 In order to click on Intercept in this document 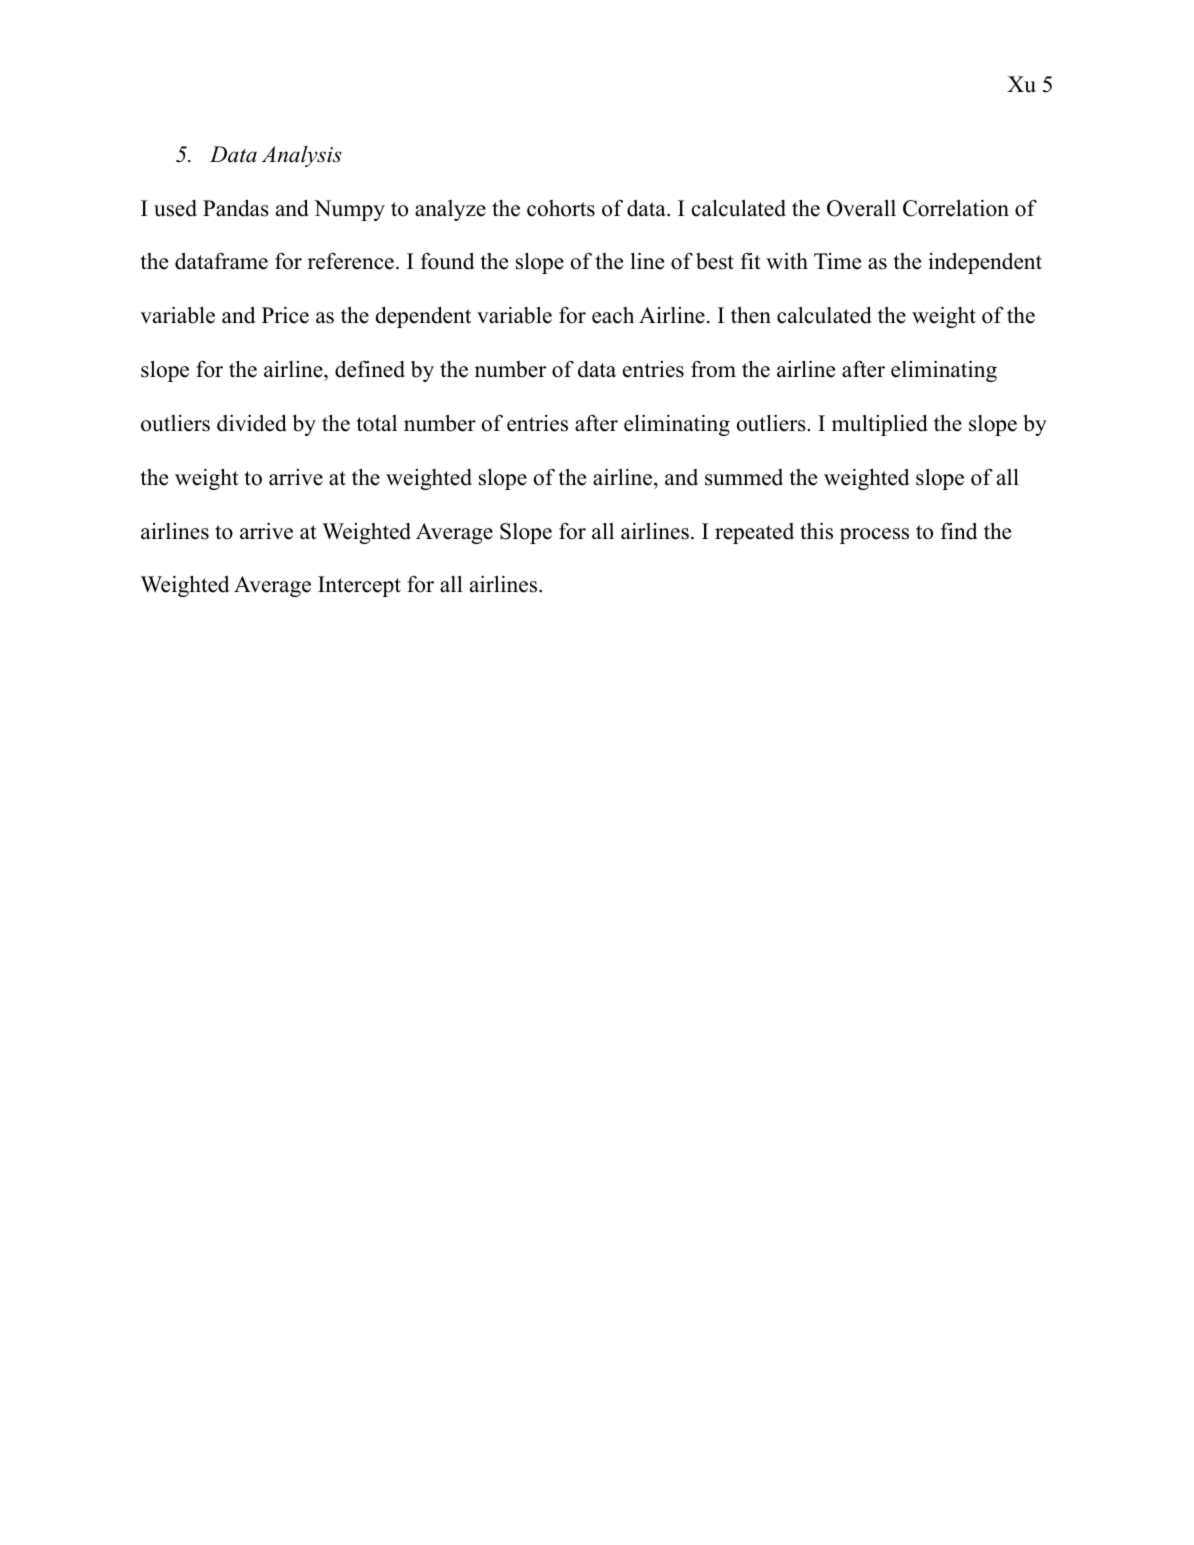, I will do `click(359, 586)`.
